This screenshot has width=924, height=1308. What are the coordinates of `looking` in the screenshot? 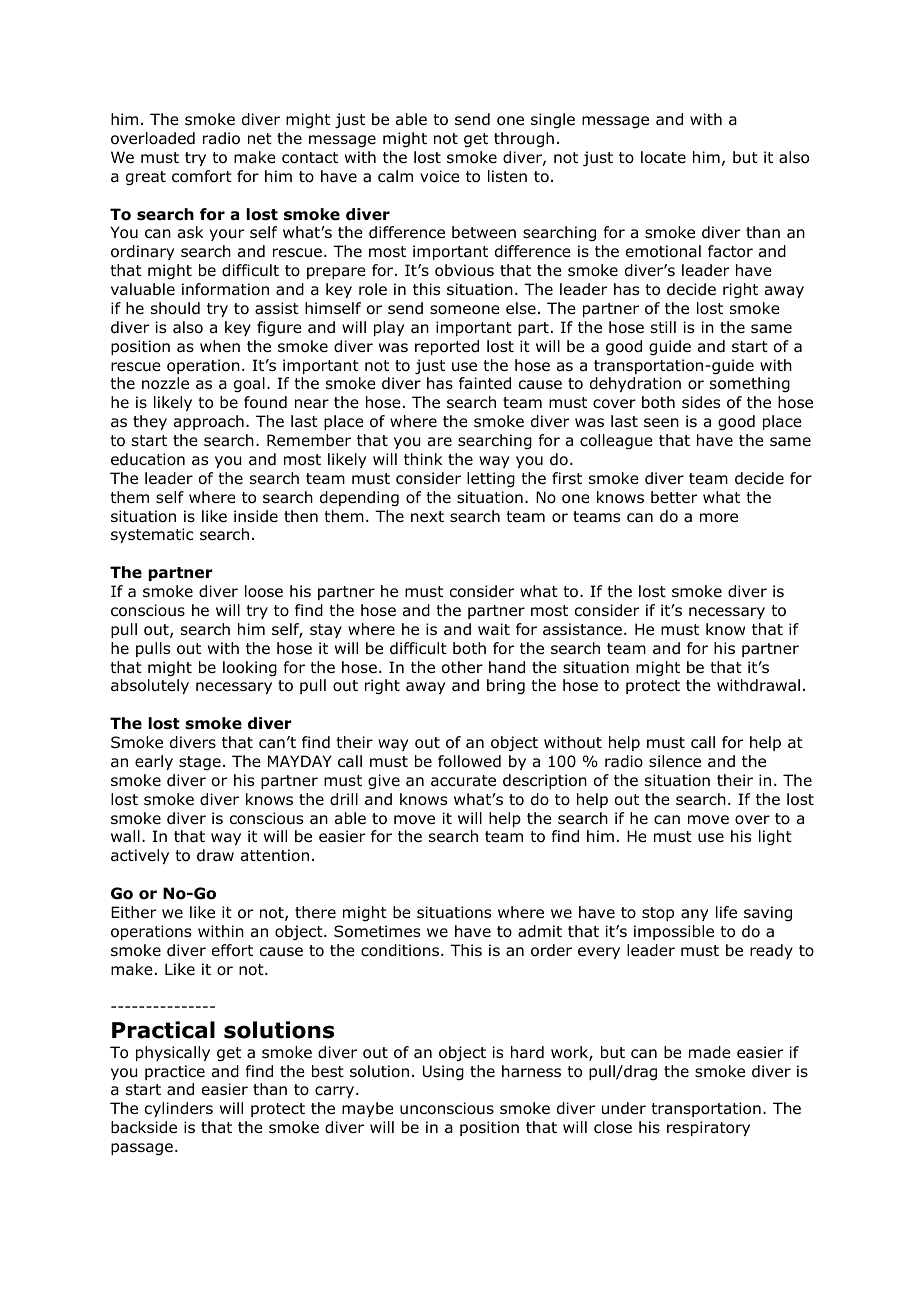 It's located at (250, 669).
